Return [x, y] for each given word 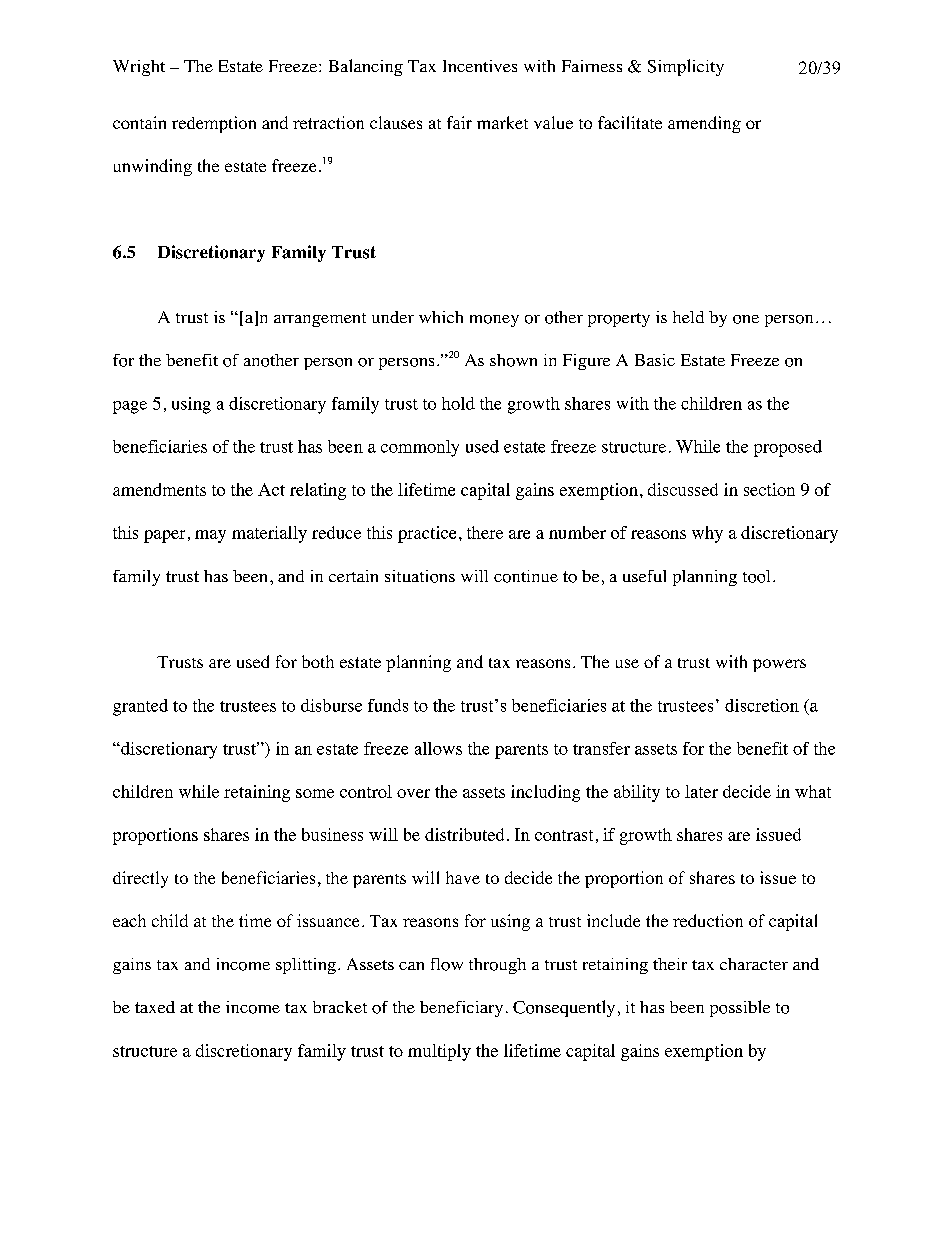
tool [756, 576]
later [701, 791]
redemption [214, 124]
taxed [155, 1007]
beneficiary [461, 1009]
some [315, 793]
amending [704, 124]
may [210, 536]
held [688, 317]
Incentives [480, 66]
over [413, 793]
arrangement [320, 320]
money [494, 321]
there [485, 532]
